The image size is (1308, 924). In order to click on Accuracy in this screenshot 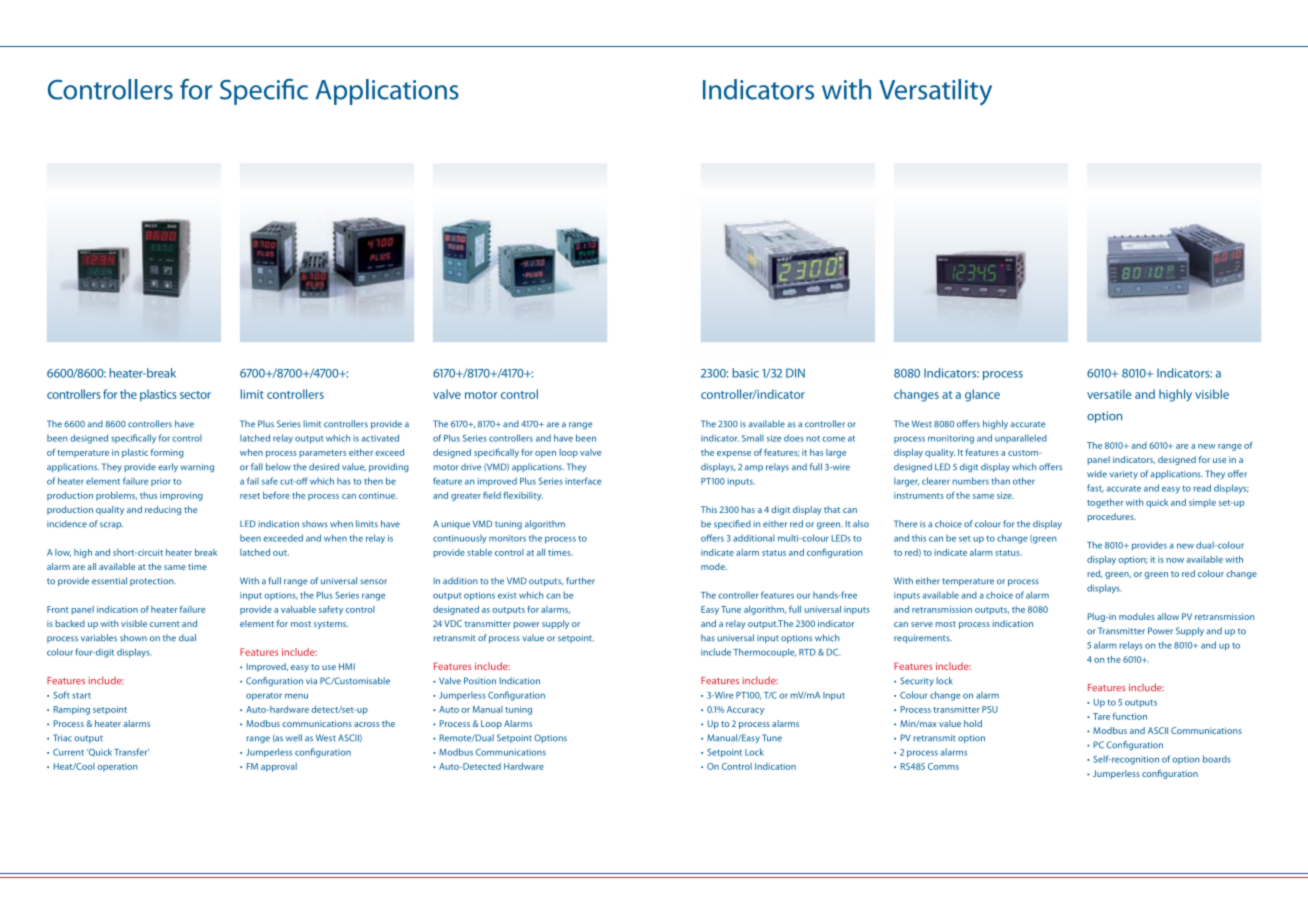, I will do `click(745, 710)`.
